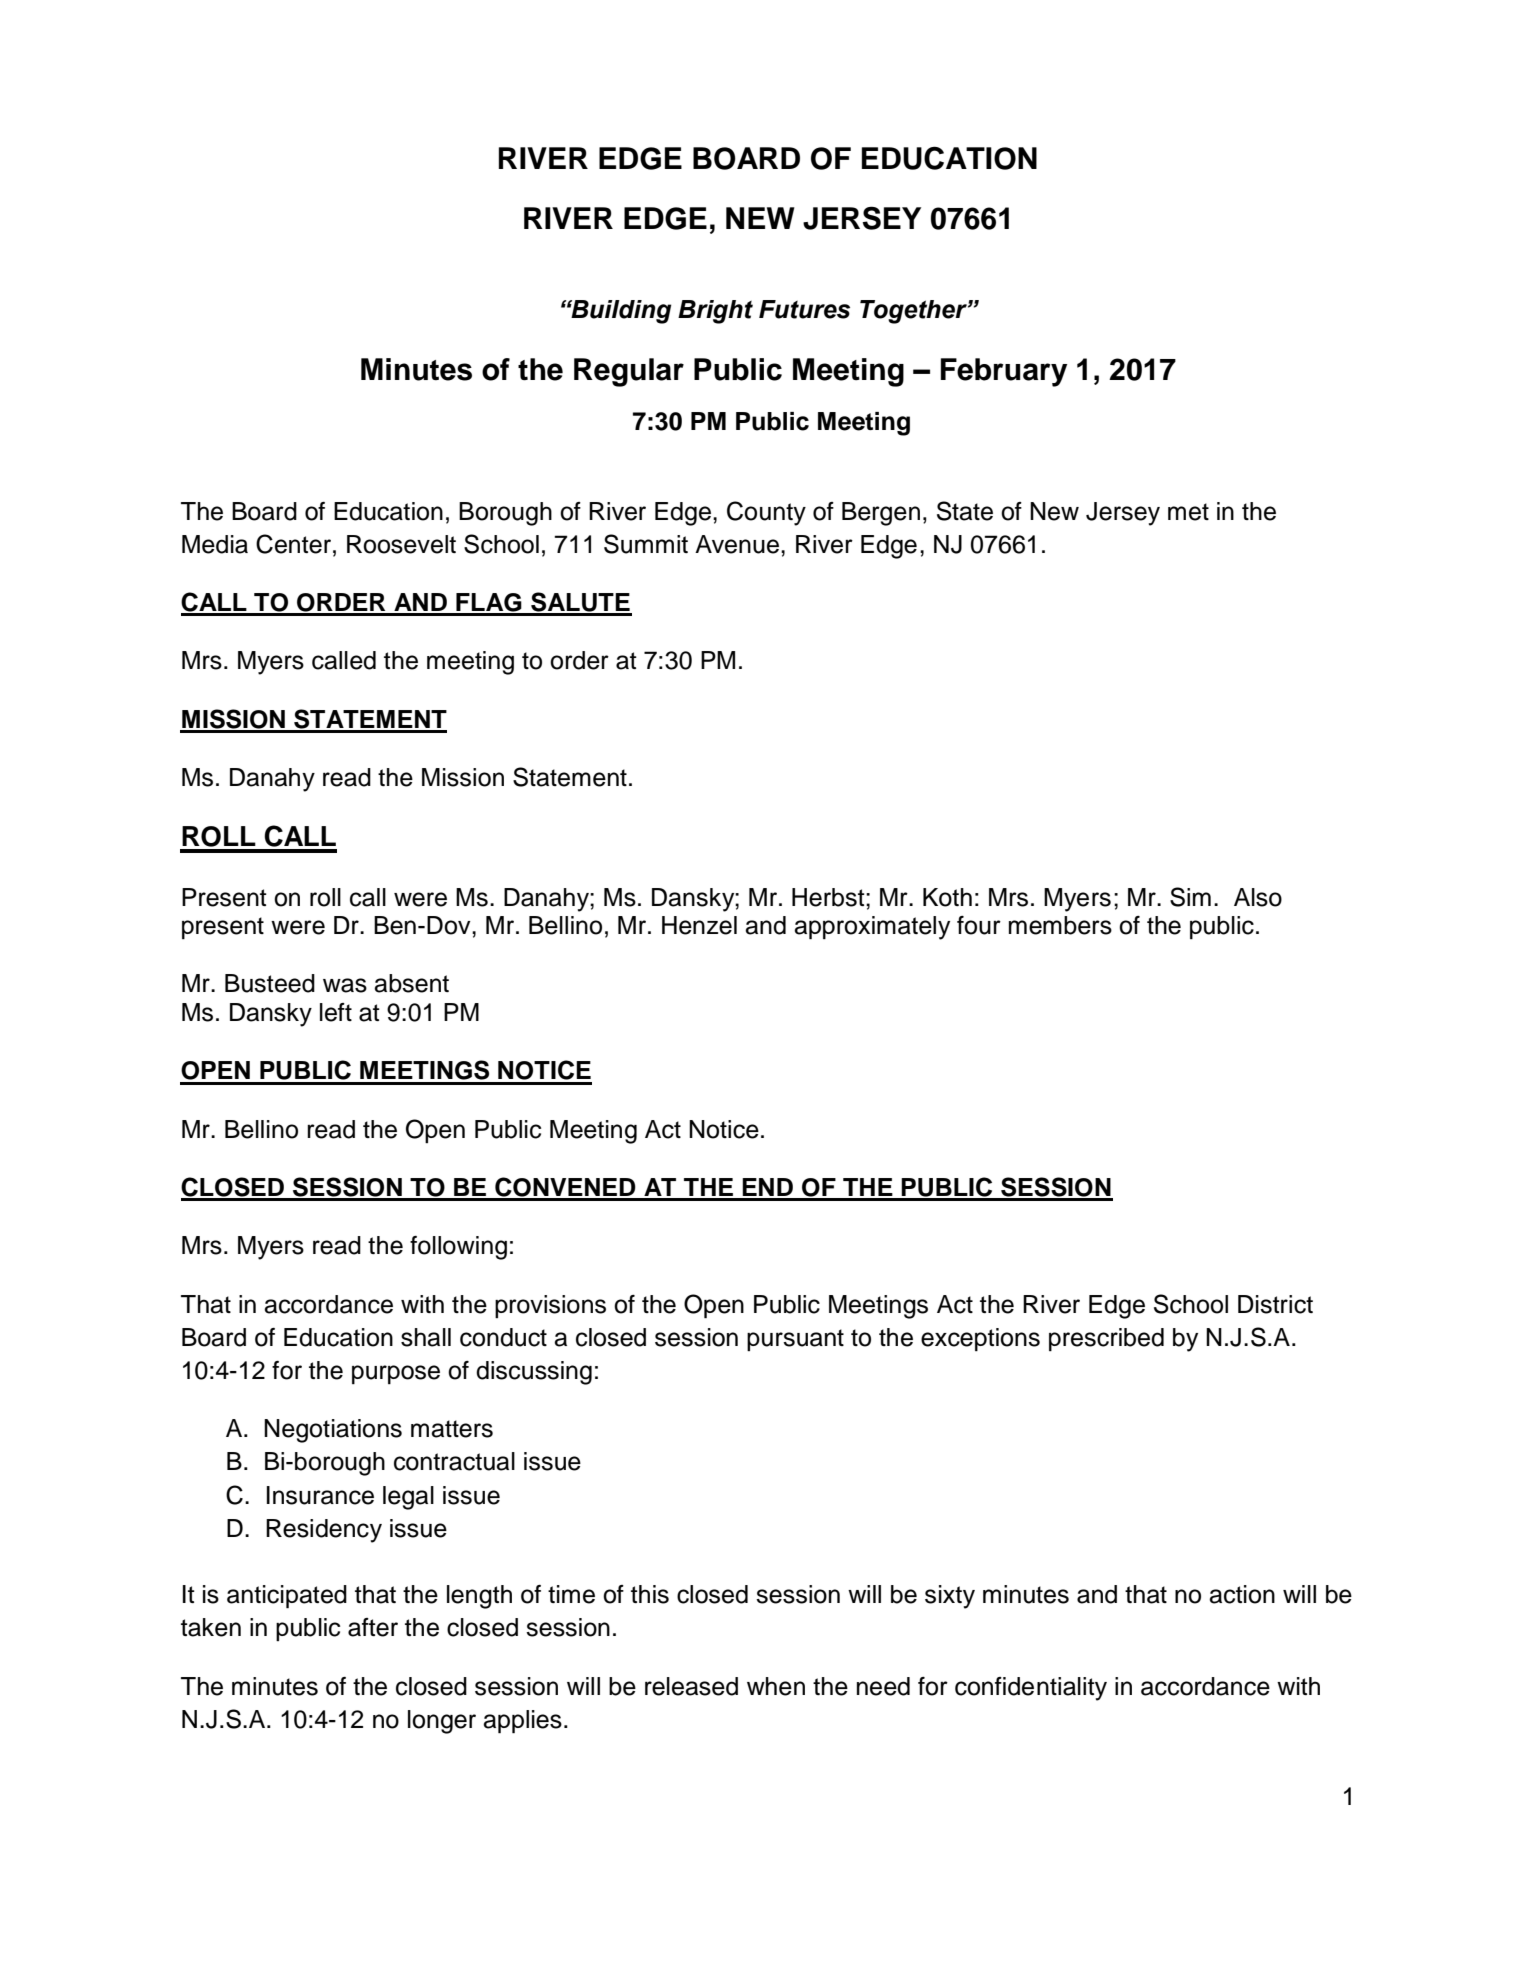 This document has height=1988, width=1536. What do you see at coordinates (795, 1340) in the document?
I see `pursuant` at bounding box center [795, 1340].
